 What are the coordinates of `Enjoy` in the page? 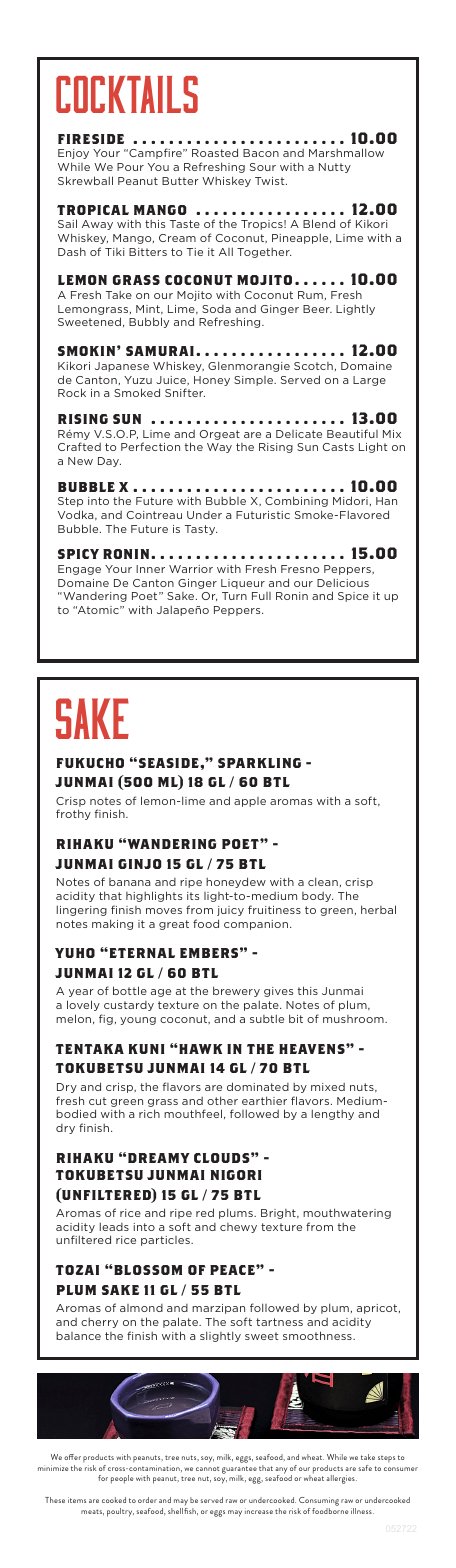 It's located at (73, 154).
